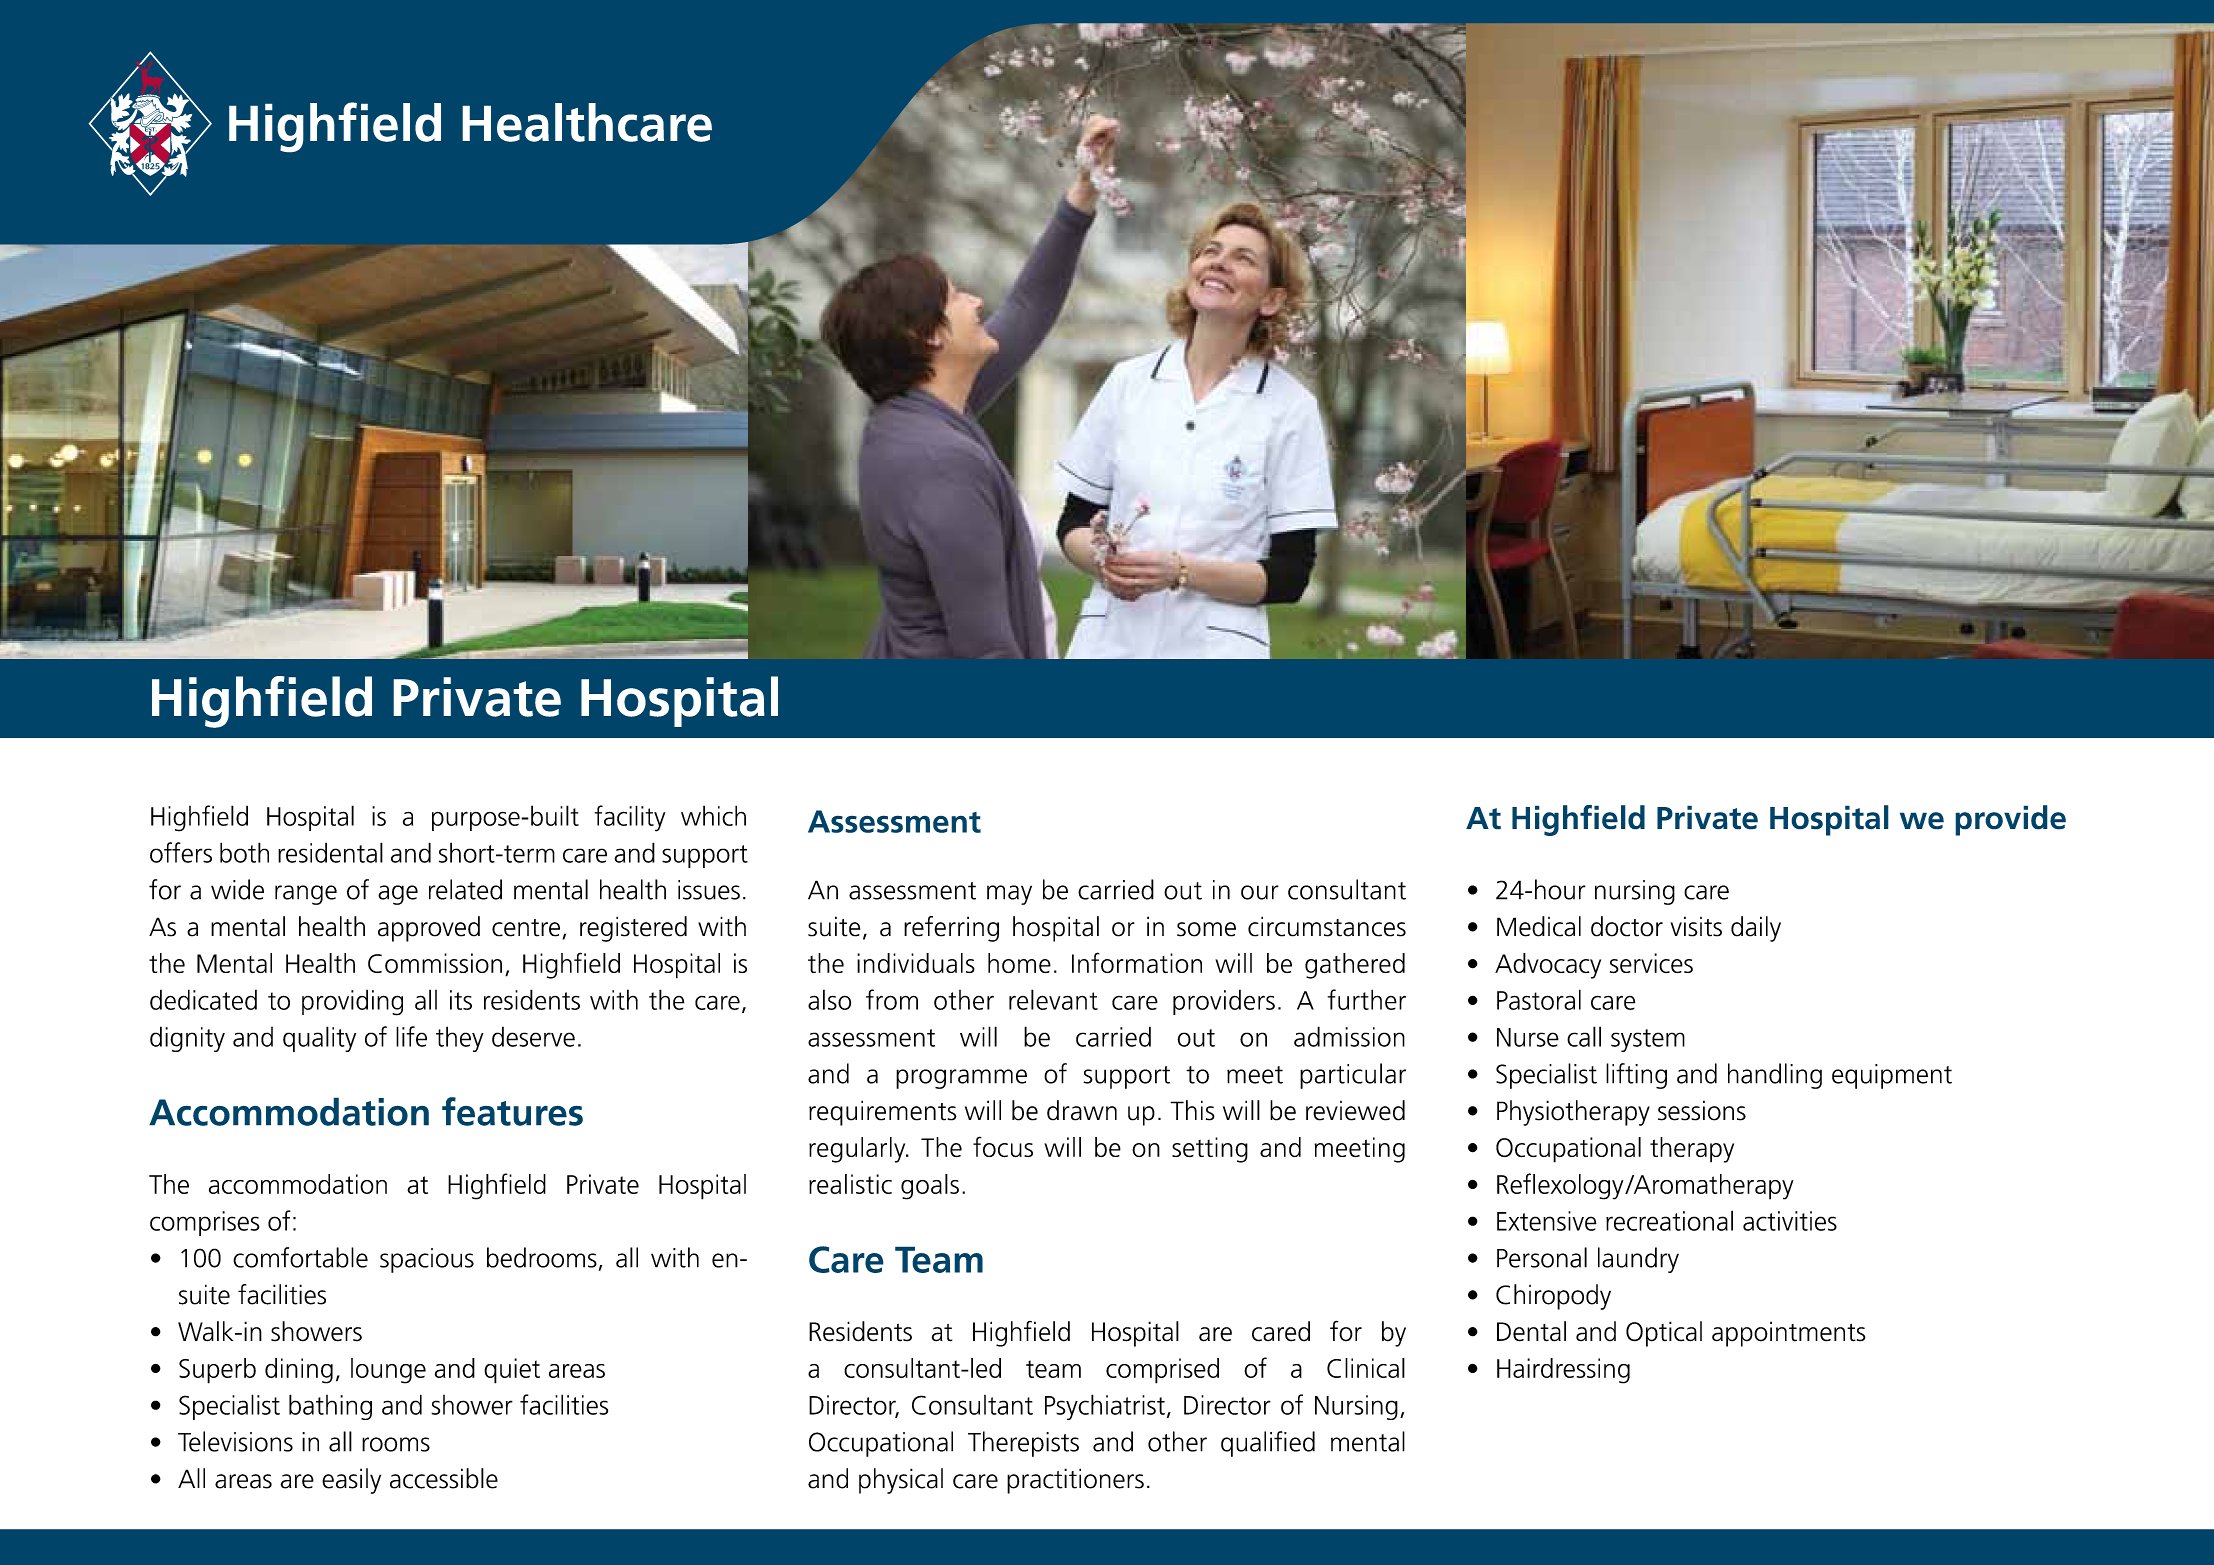  What do you see at coordinates (1003, 1147) in the document?
I see `focus` at bounding box center [1003, 1147].
